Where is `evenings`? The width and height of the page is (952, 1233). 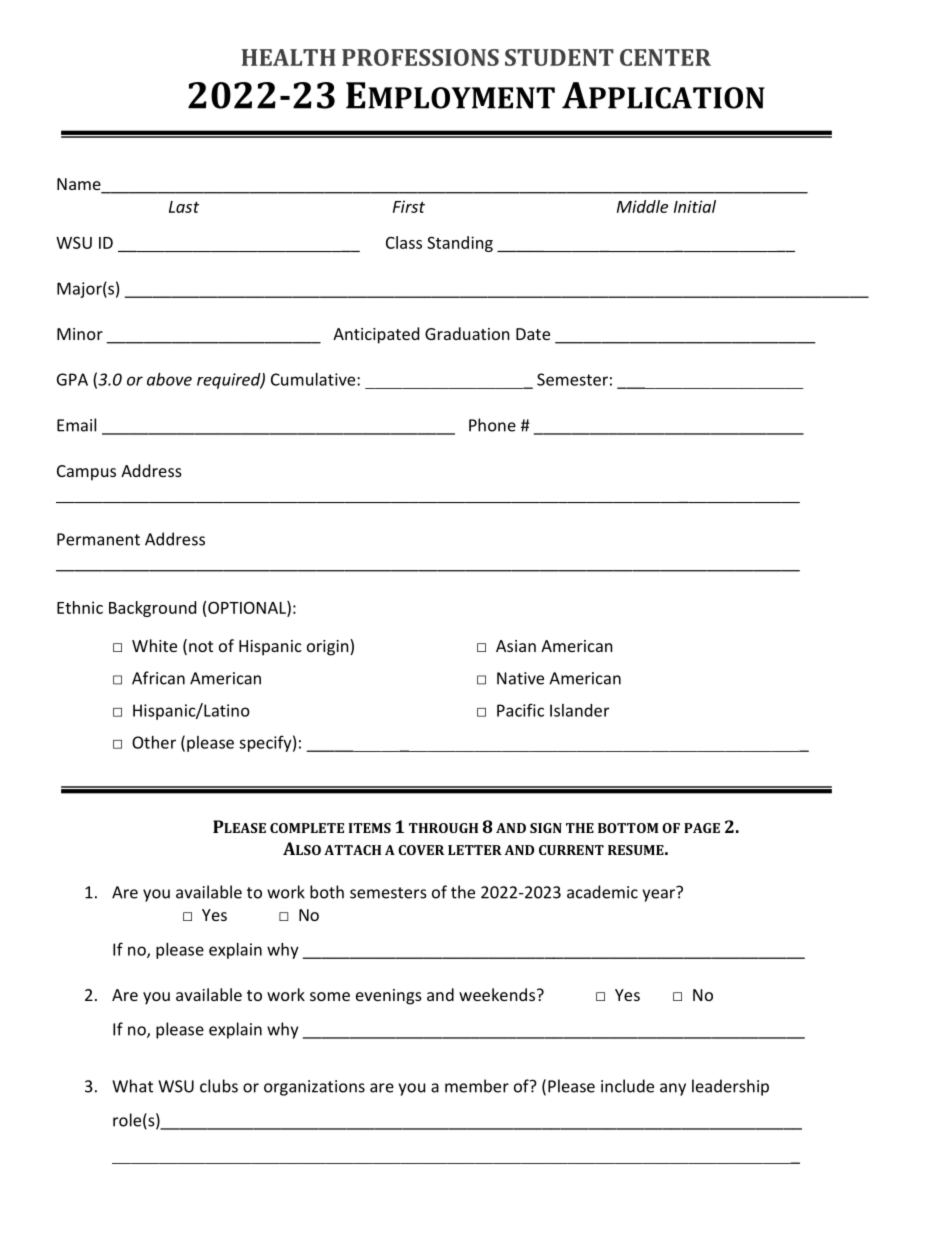
evenings is located at coordinates (389, 997).
